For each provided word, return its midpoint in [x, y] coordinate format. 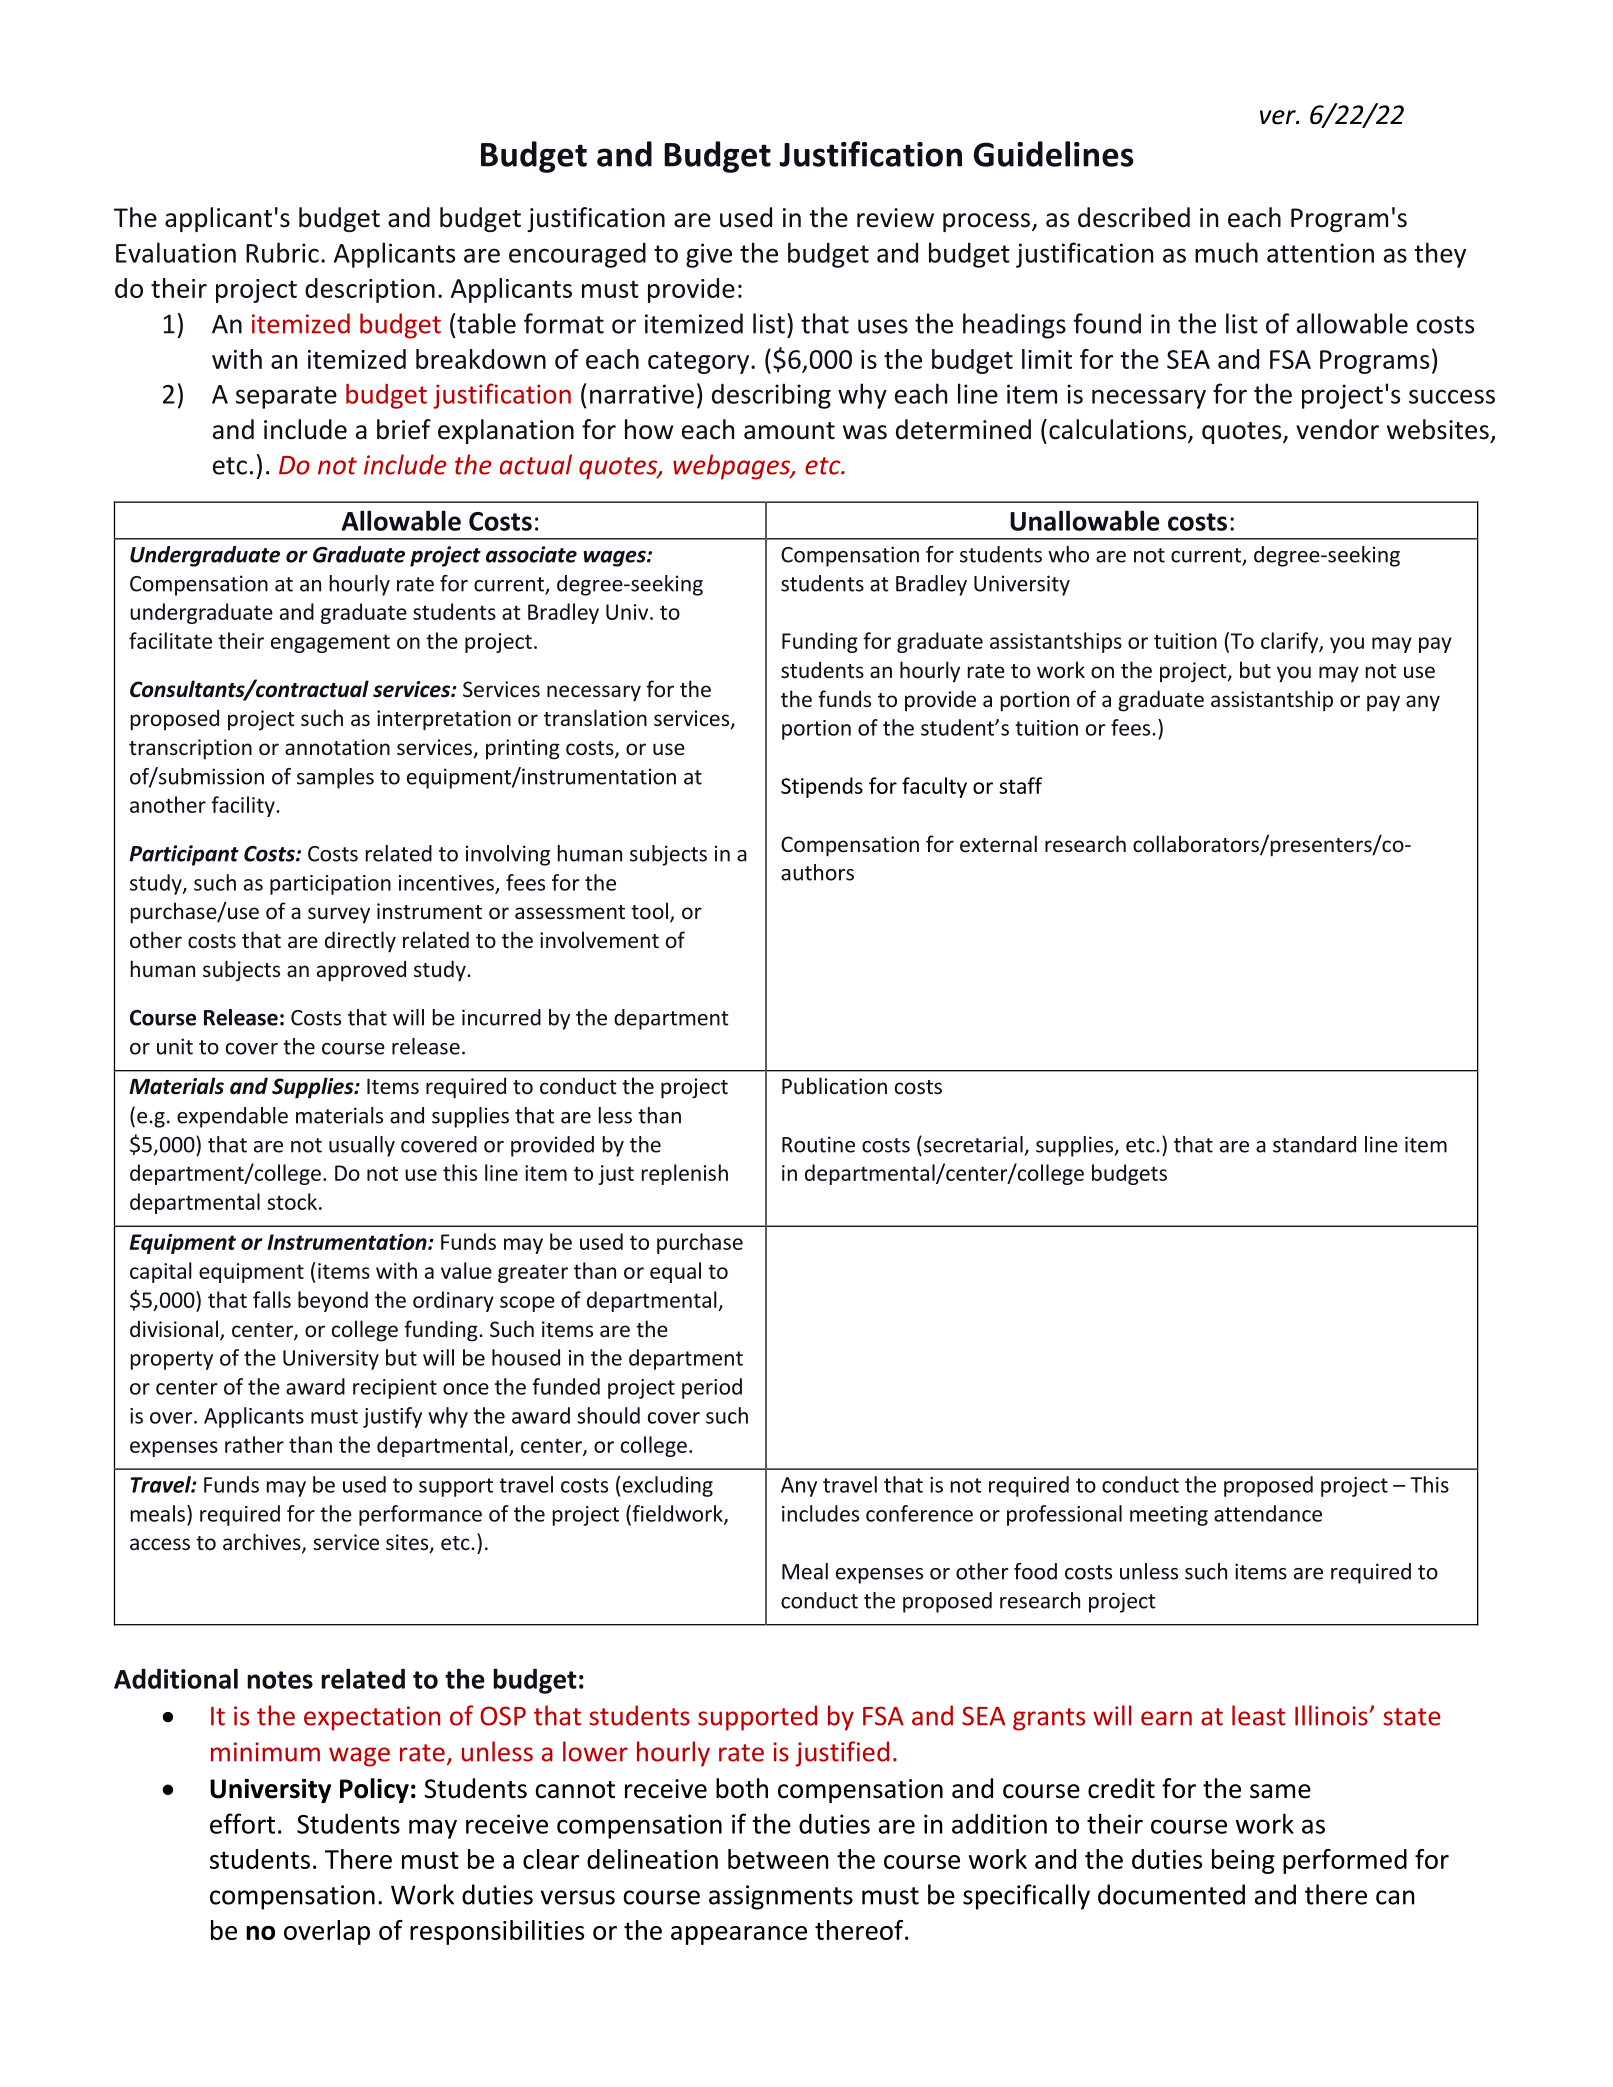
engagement [330, 643]
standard [1314, 1144]
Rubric [282, 252]
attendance [1268, 1513]
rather [254, 1444]
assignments [781, 1897]
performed [1345, 1861]
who [1068, 554]
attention [1320, 253]
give [709, 255]
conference [919, 1513]
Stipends [822, 787]
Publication [834, 1085]
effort [242, 1823]
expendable [232, 1117]
